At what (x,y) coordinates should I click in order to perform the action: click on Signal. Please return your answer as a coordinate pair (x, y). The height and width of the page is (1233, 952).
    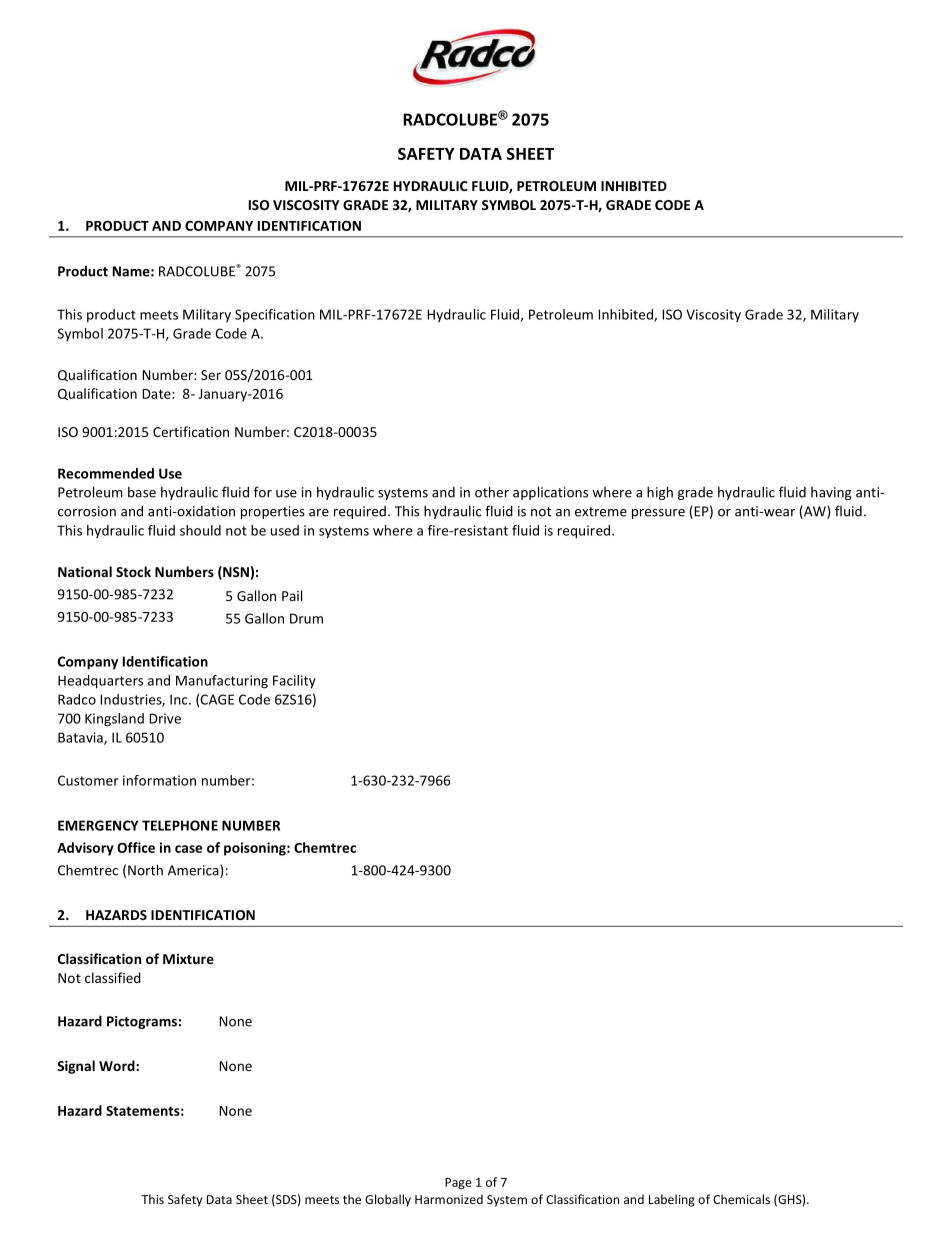
    Looking at the image, I should click on (76, 1067).
